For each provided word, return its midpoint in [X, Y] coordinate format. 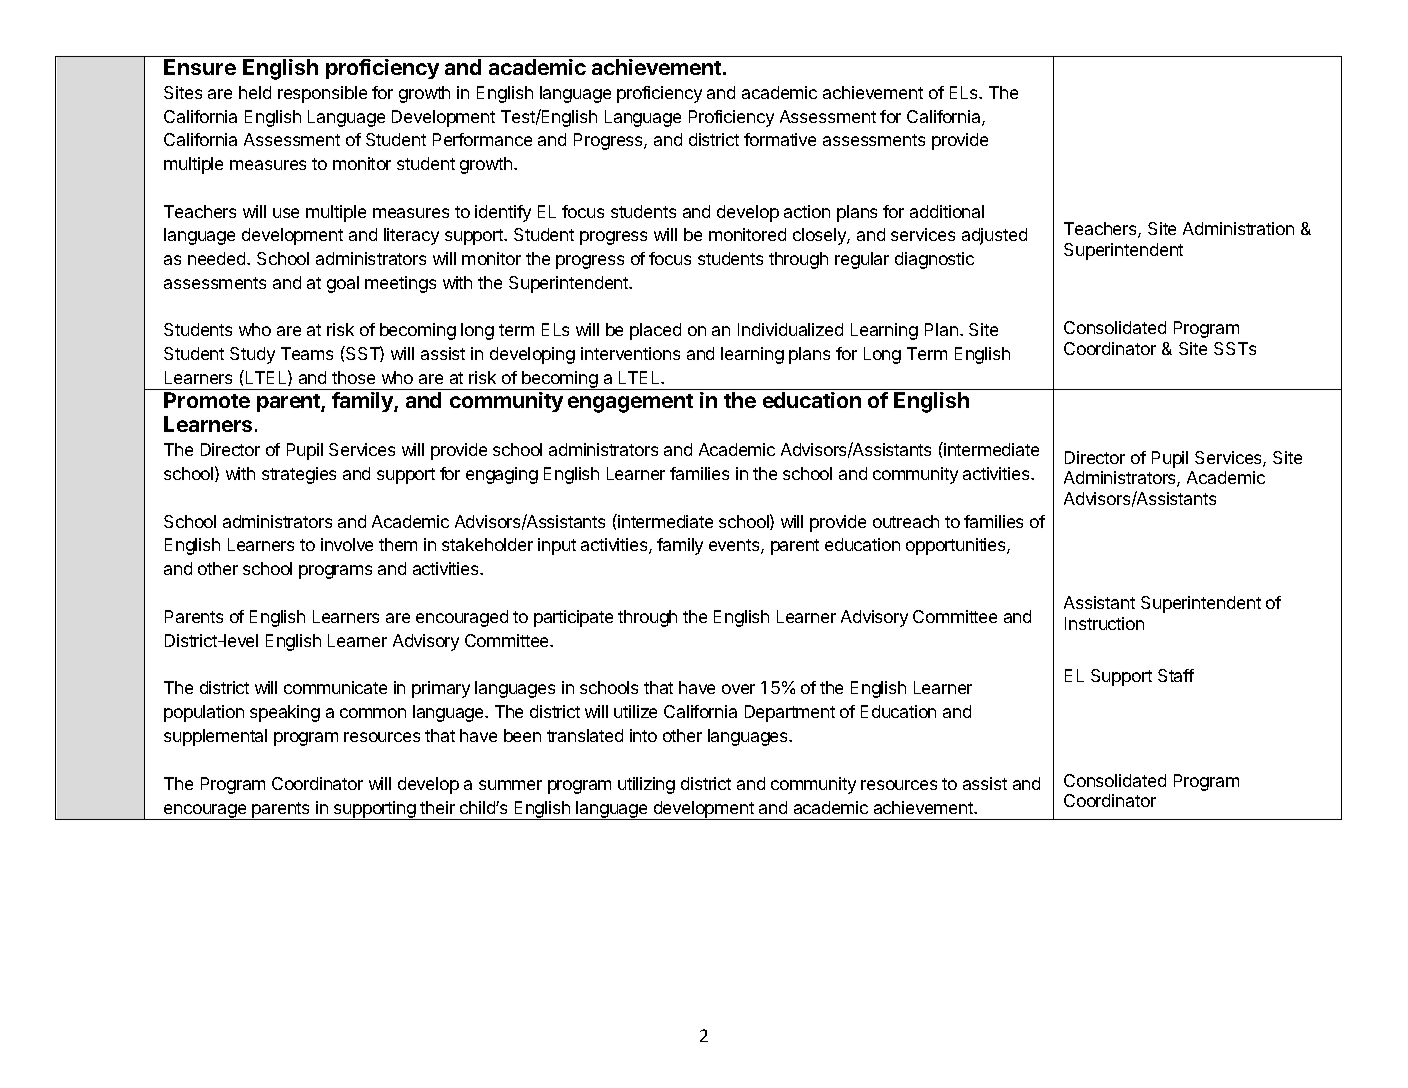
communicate [335, 687]
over [738, 689]
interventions [630, 353]
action [807, 211]
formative [780, 139]
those [353, 377]
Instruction [1104, 623]
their [437, 807]
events [735, 546]
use [286, 213]
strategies [299, 475]
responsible [322, 94]
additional [947, 211]
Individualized [790, 329]
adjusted [994, 236]
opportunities [957, 546]
